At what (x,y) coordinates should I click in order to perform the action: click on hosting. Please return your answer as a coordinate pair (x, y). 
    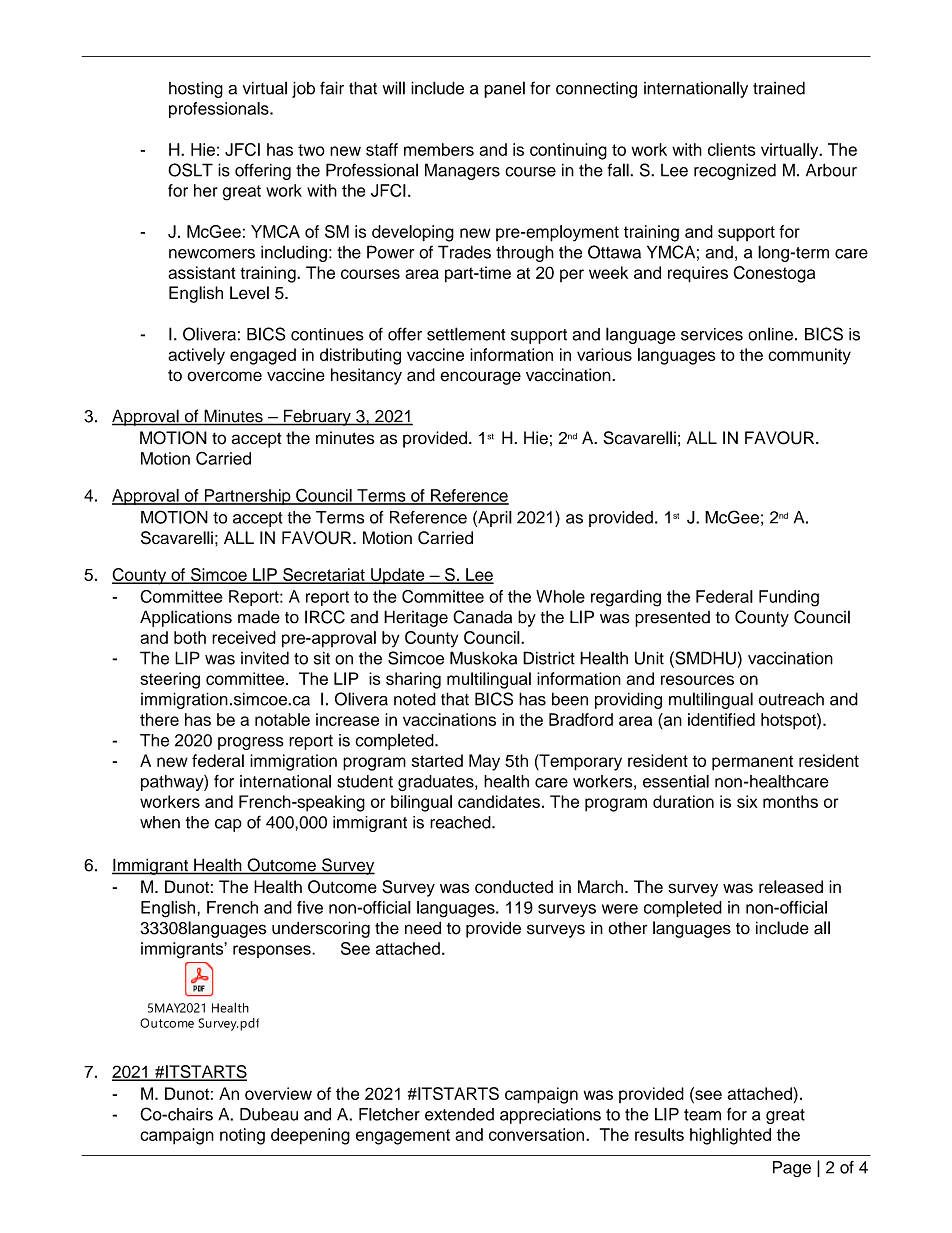
    Looking at the image, I should click on (196, 89).
